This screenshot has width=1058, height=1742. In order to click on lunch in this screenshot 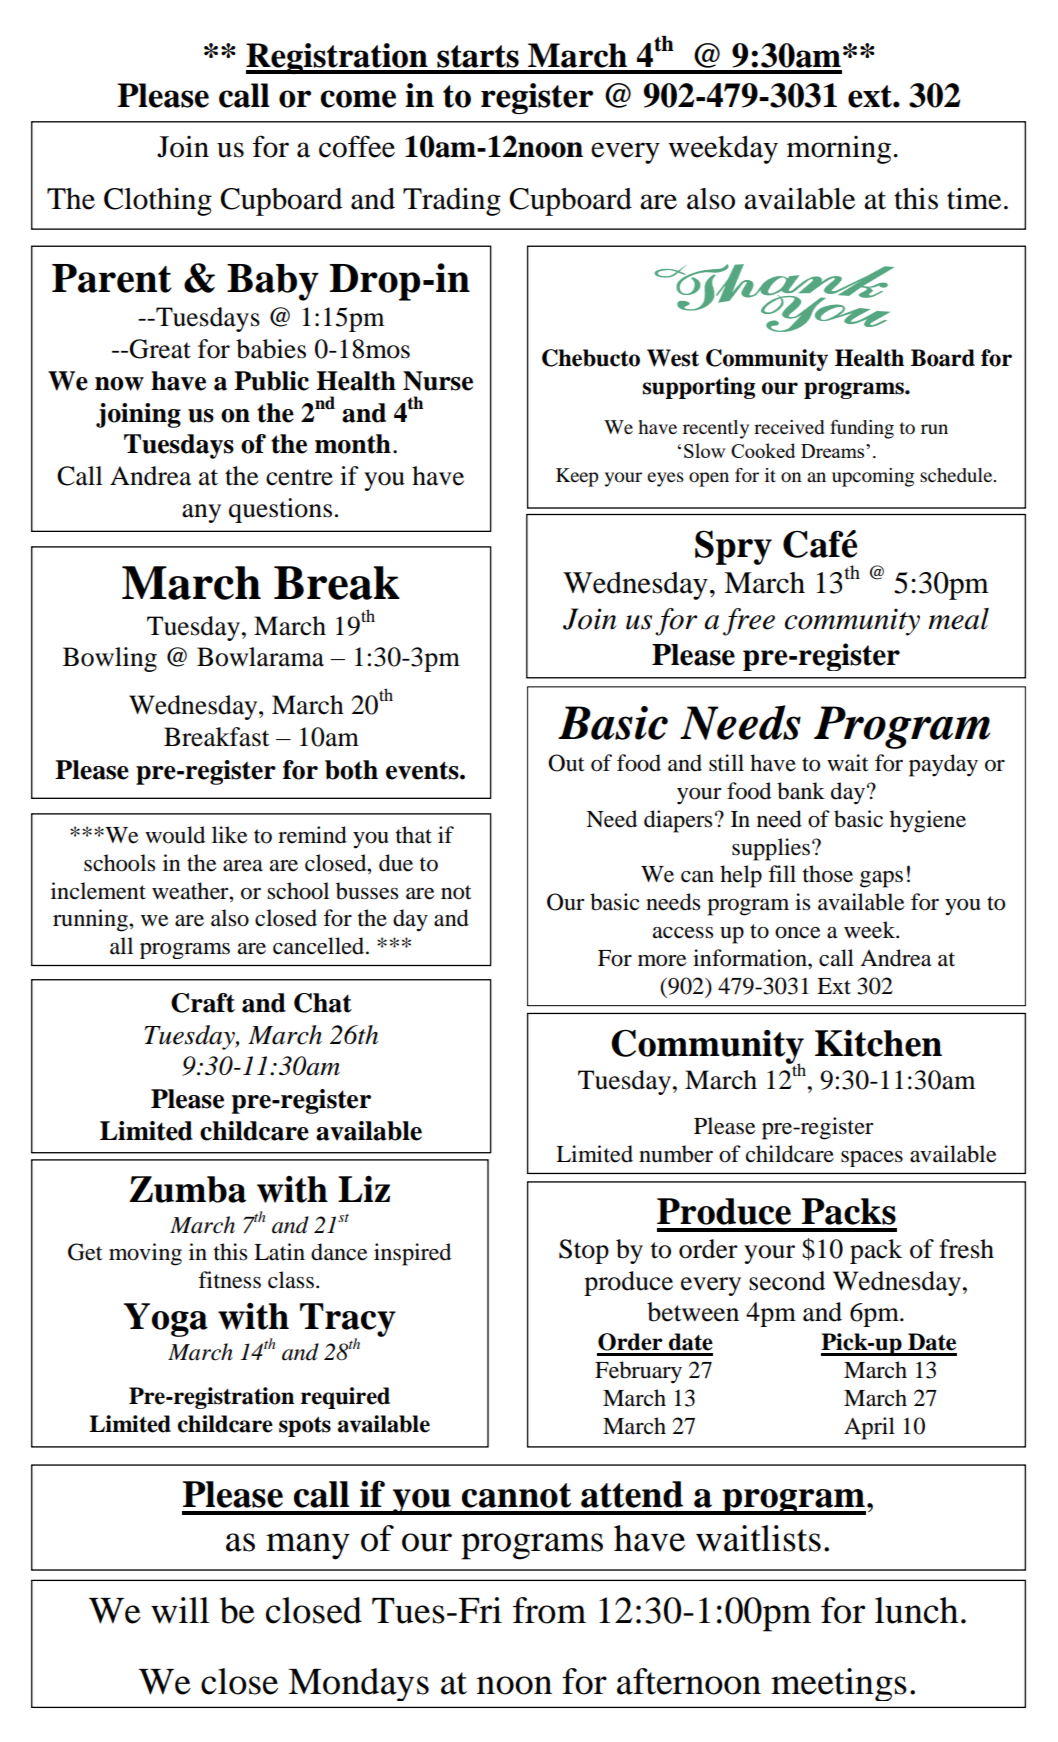, I will do `click(916, 1610)`.
